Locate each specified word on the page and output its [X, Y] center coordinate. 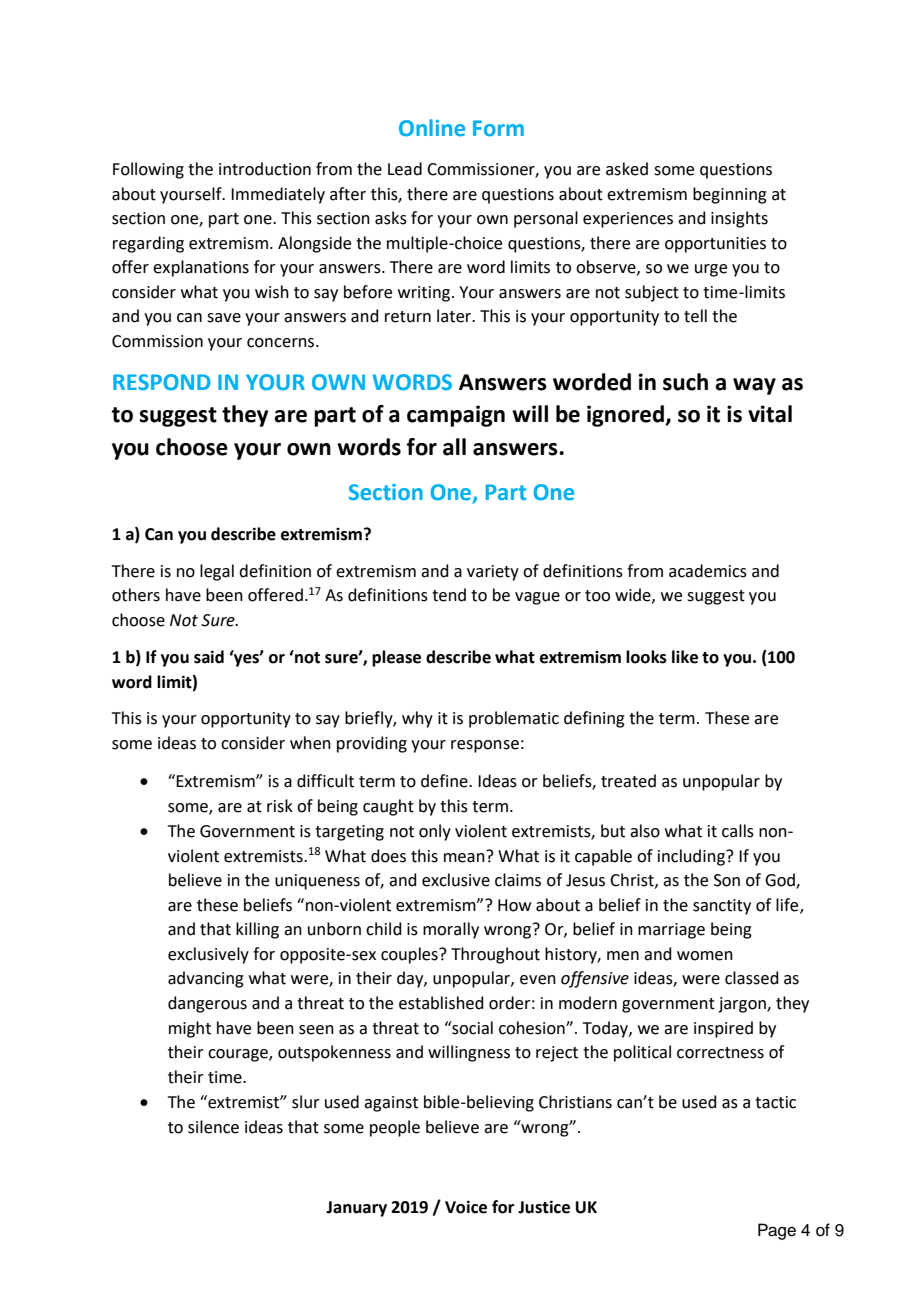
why [417, 719]
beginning [730, 195]
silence [213, 1127]
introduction [265, 169]
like [685, 657]
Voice [466, 1207]
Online [432, 128]
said [209, 657]
